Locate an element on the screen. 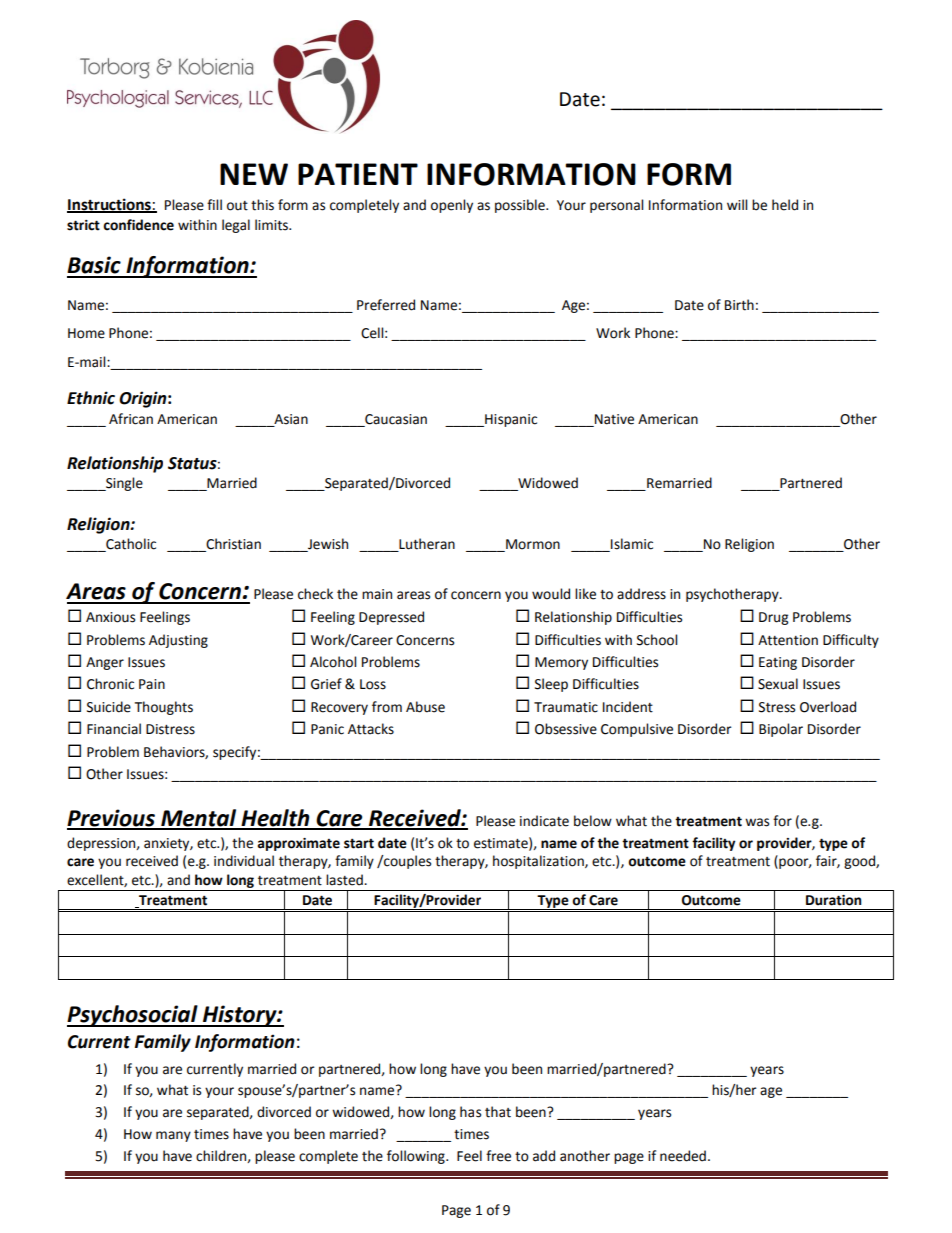 The image size is (952, 1233). has is located at coordinates (470, 1112).
